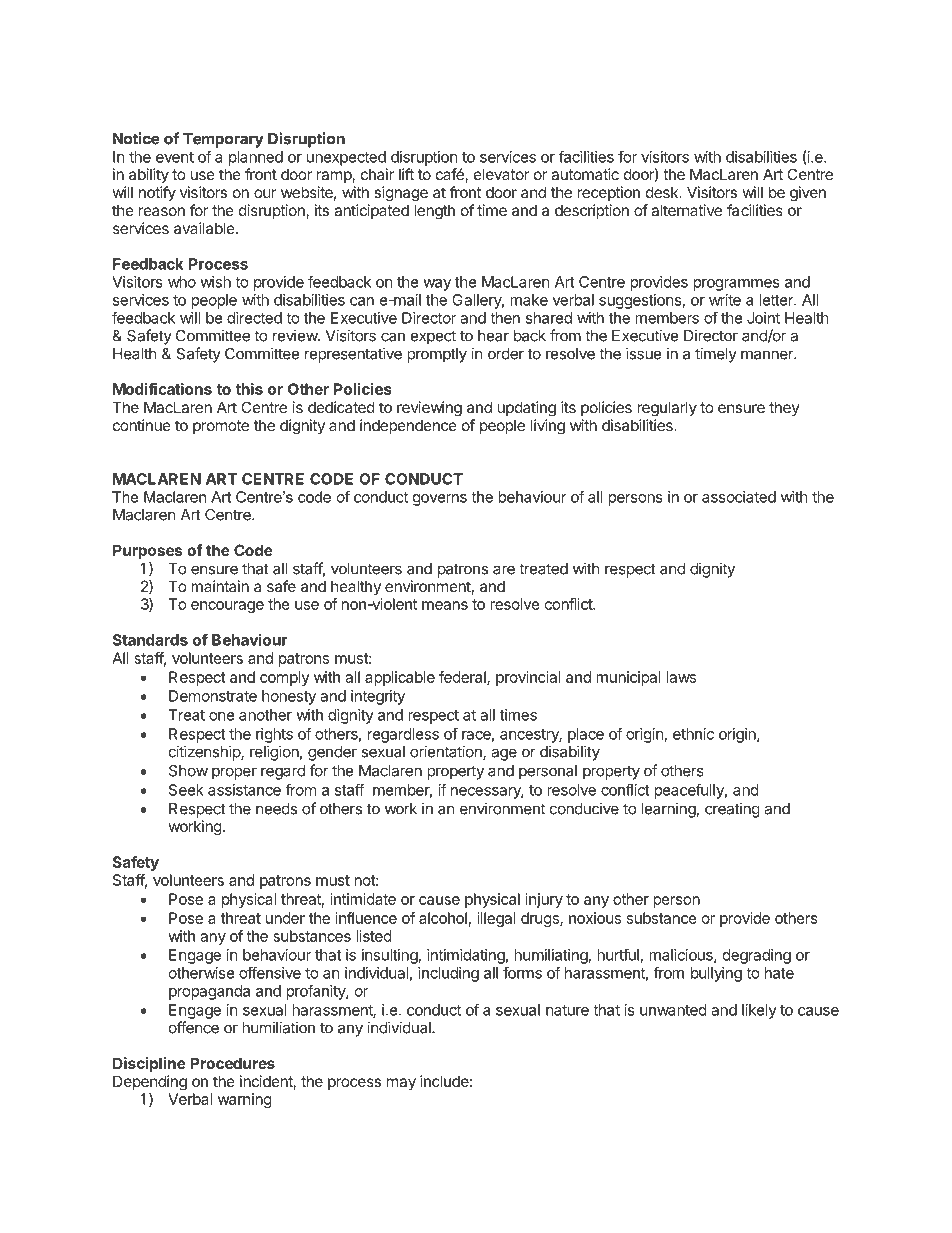 The width and height of the document is (952, 1233). Describe the element at coordinates (227, 607) in the document. I see `encourage` at that location.
